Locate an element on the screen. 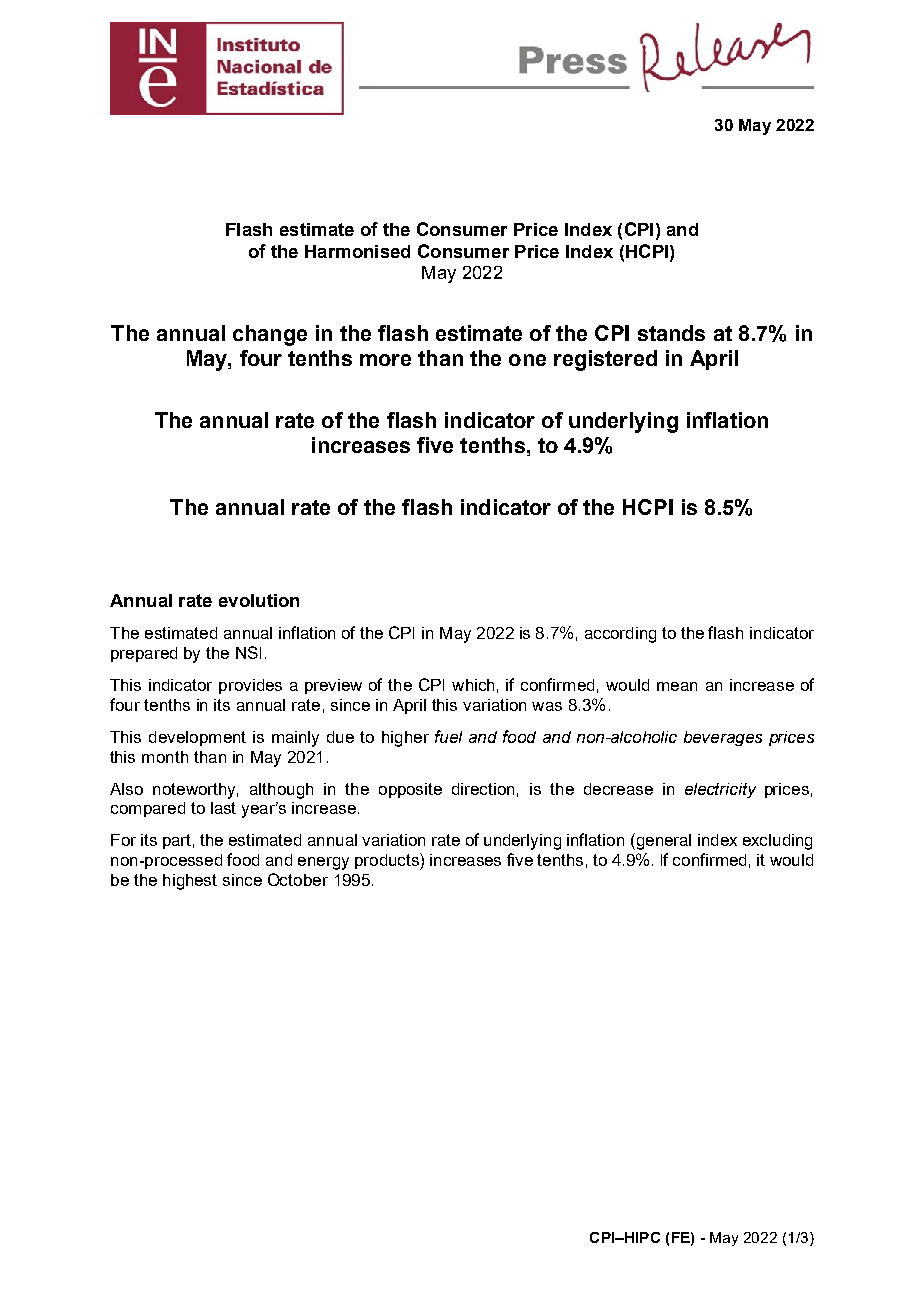 The width and height of the screenshot is (924, 1308). evolution is located at coordinates (259, 600).
